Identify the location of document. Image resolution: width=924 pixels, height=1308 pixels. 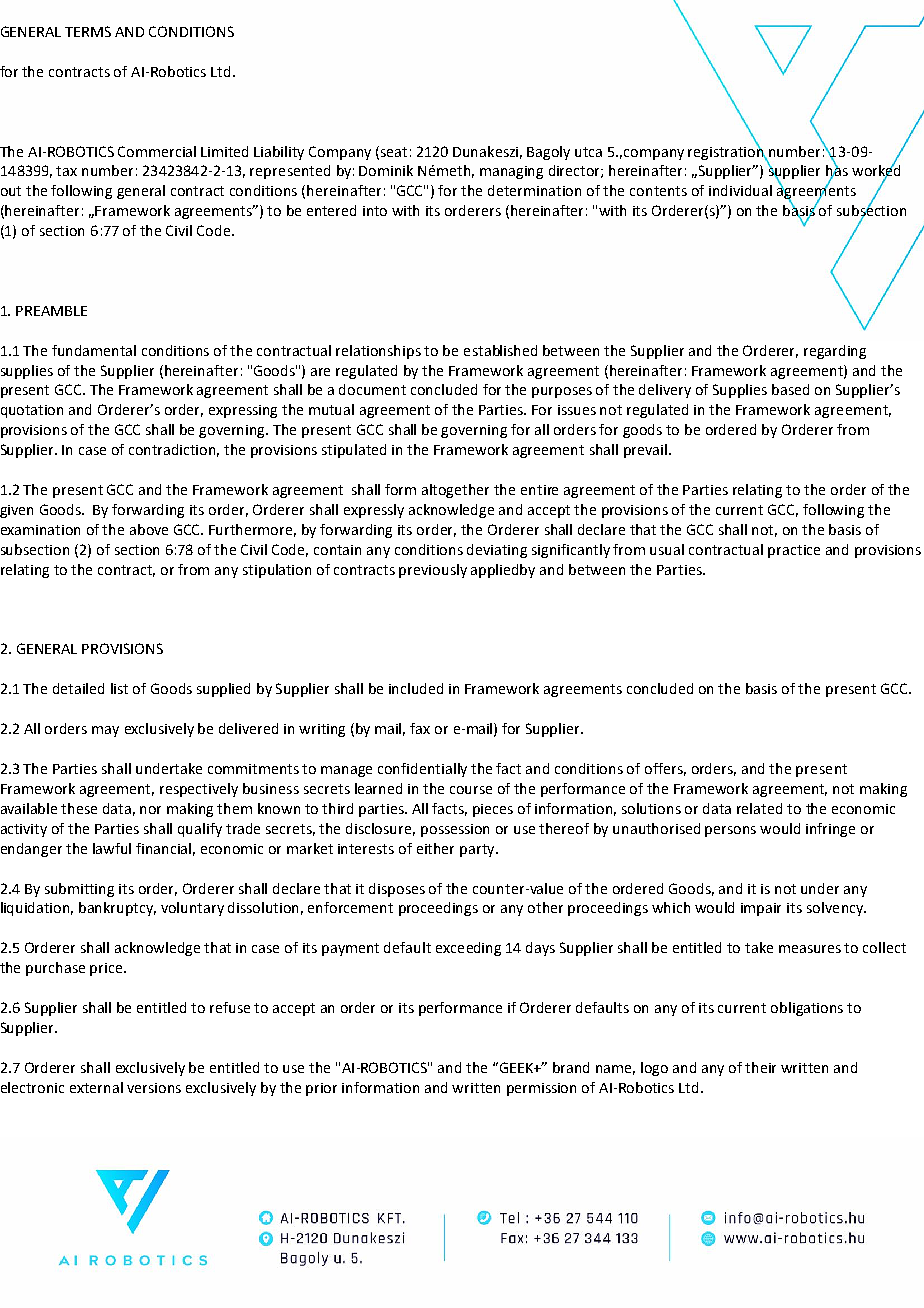
(372, 389).
